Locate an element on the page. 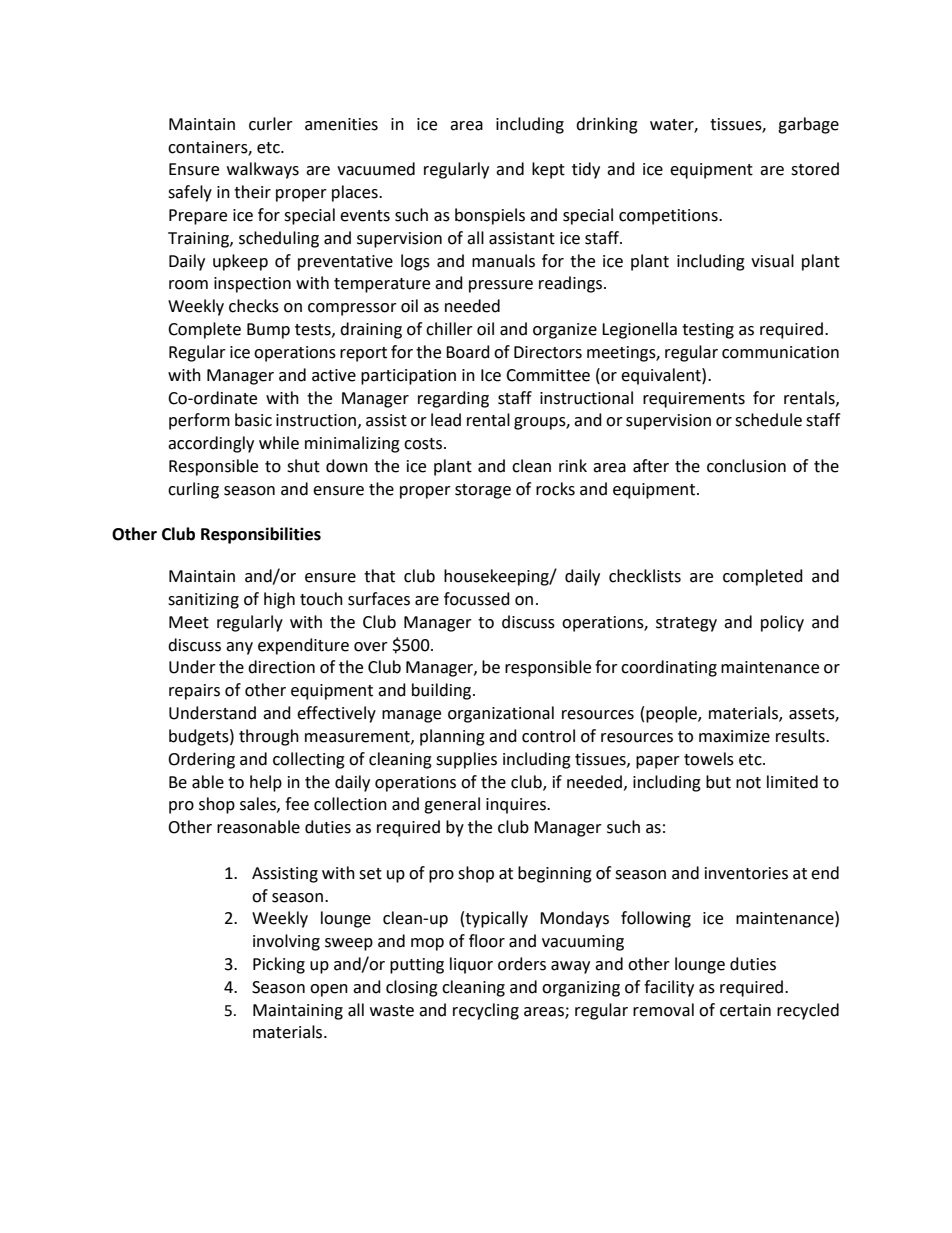  orders is located at coordinates (522, 964).
